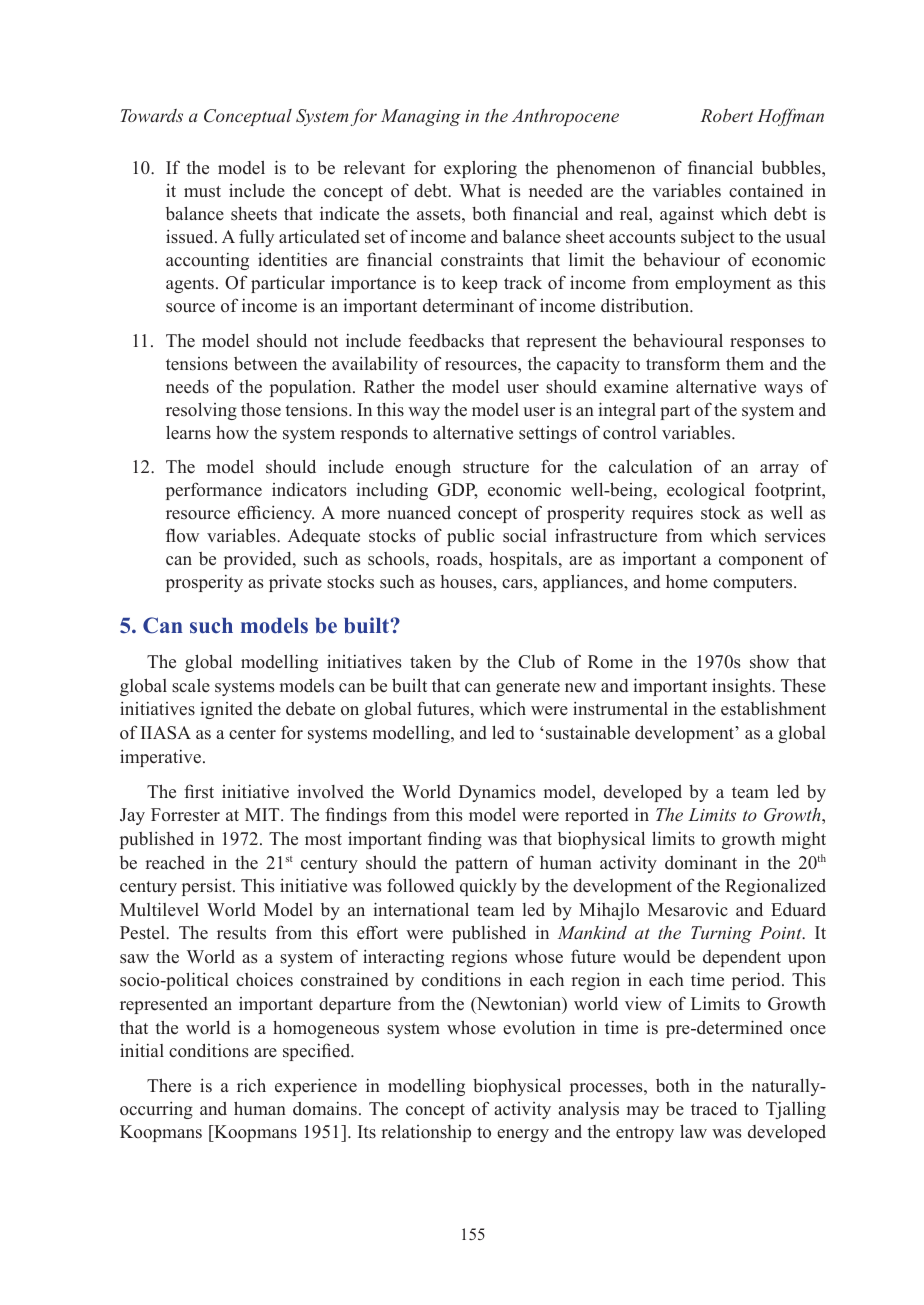 This document has width=924, height=1305. I want to click on relationship, so click(426, 1133).
